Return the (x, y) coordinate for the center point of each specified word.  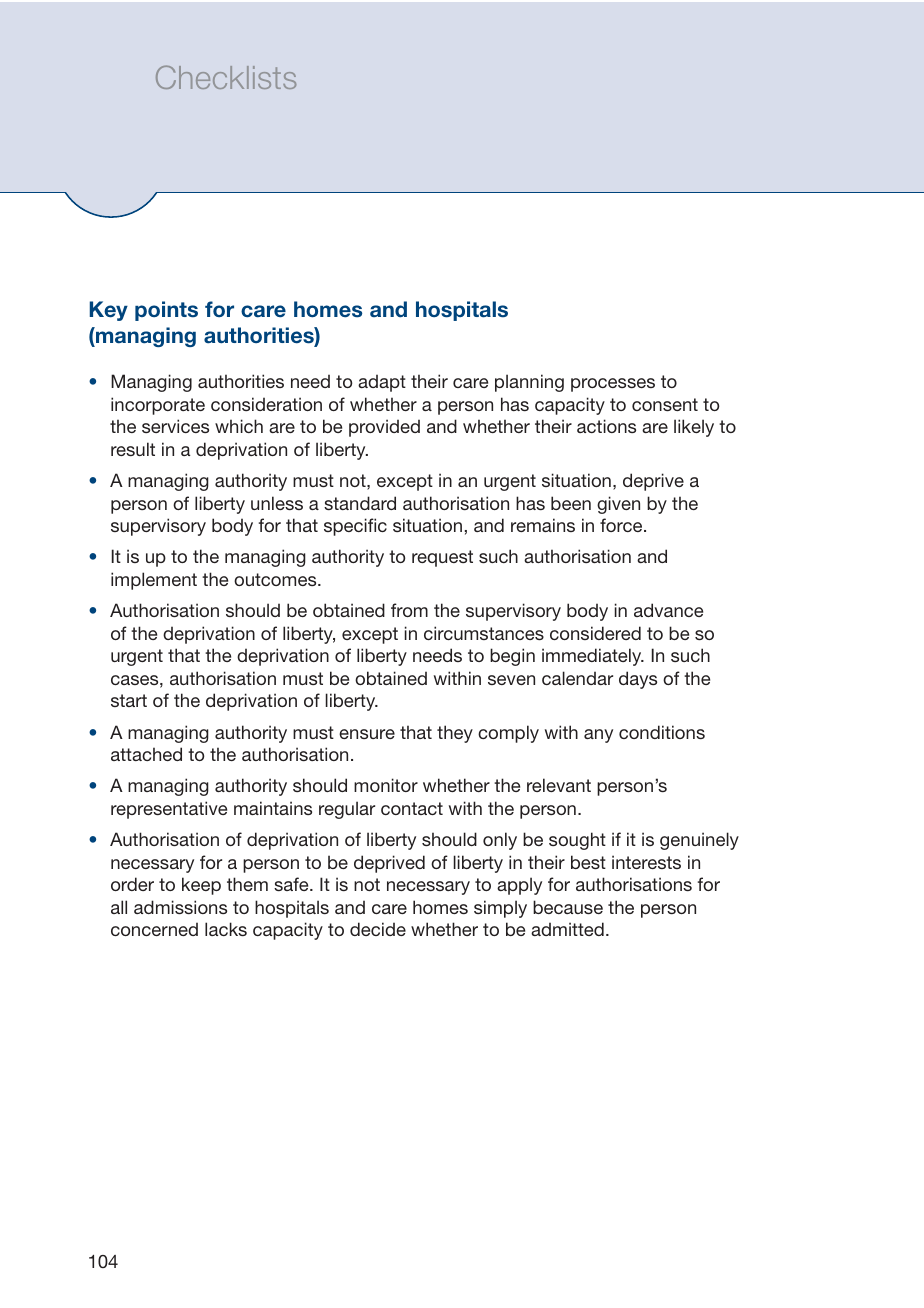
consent (665, 404)
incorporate (158, 406)
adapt (382, 383)
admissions (180, 907)
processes (613, 385)
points (166, 311)
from (409, 610)
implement (154, 581)
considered (595, 633)
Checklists (226, 77)
